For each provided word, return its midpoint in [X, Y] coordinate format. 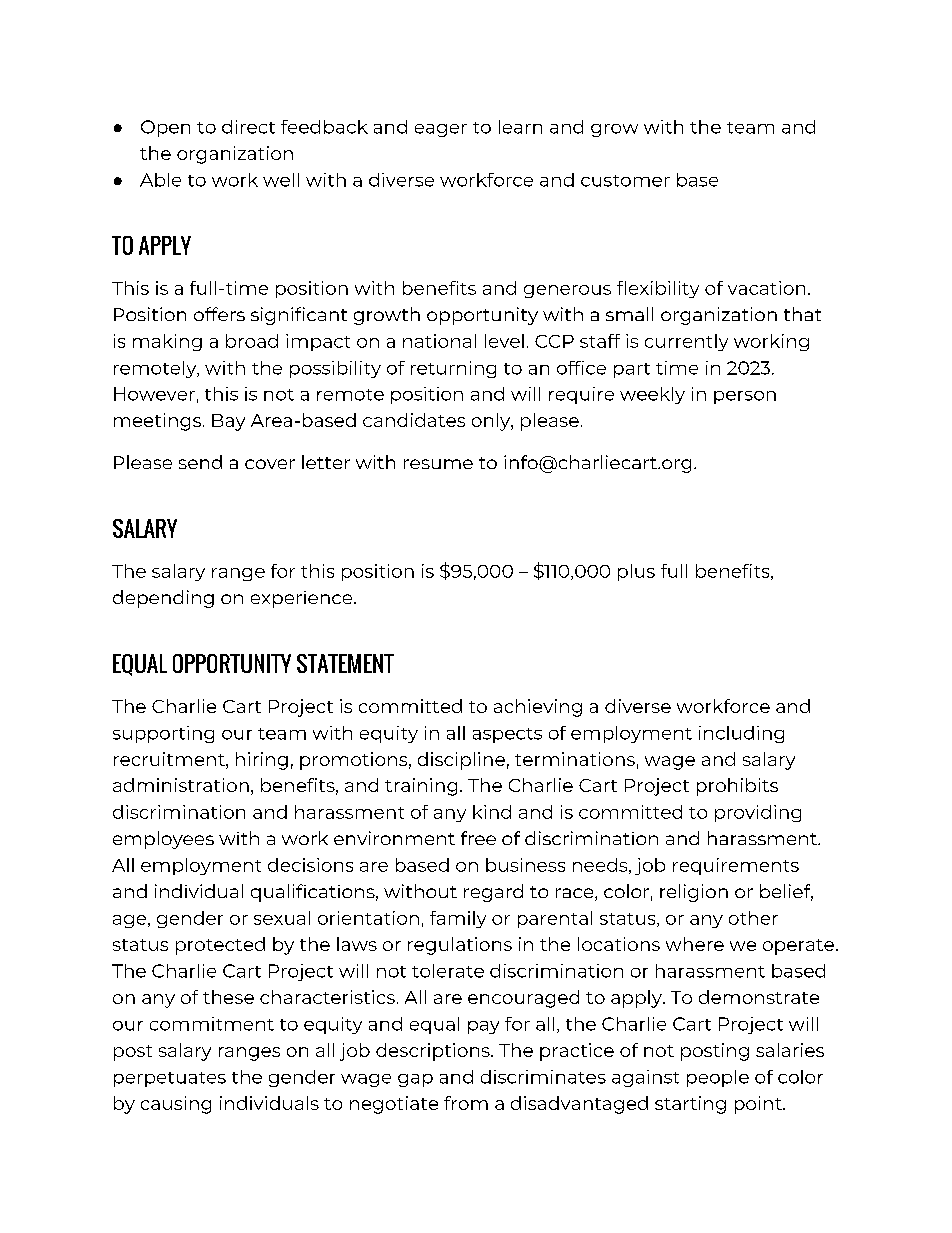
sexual [282, 918]
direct [248, 127]
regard [493, 893]
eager [441, 130]
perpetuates [170, 1079]
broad [252, 341]
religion [694, 893]
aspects [507, 735]
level [504, 341]
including [741, 734]
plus [636, 572]
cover [270, 464]
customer [625, 181]
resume [438, 464]
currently [686, 342]
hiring [262, 761]
